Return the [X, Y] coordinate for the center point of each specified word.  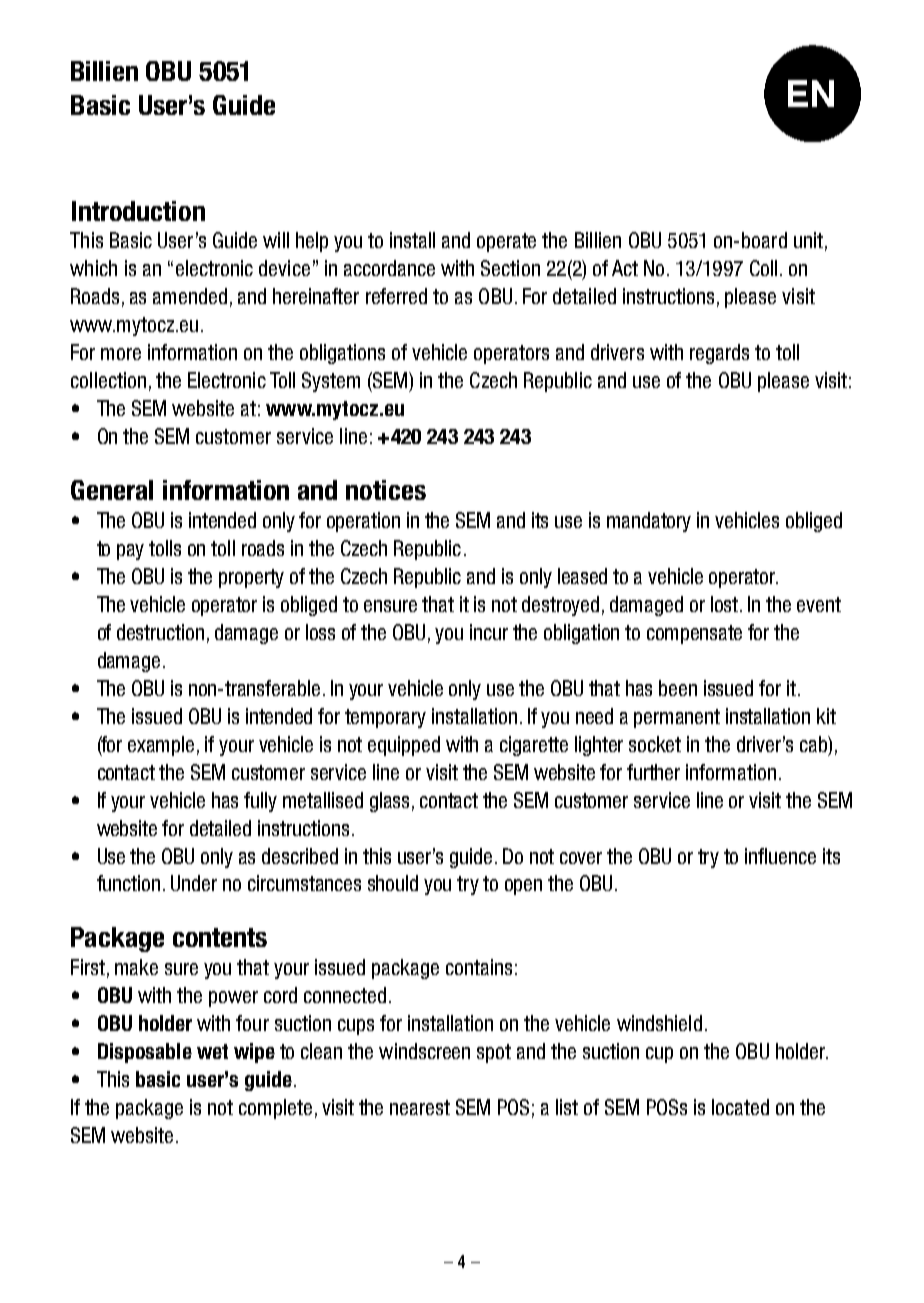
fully [260, 802]
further [653, 772]
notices [386, 490]
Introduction [138, 211]
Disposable [145, 1053]
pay [130, 552]
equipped [404, 746]
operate [506, 242]
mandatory [649, 522]
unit [808, 240]
